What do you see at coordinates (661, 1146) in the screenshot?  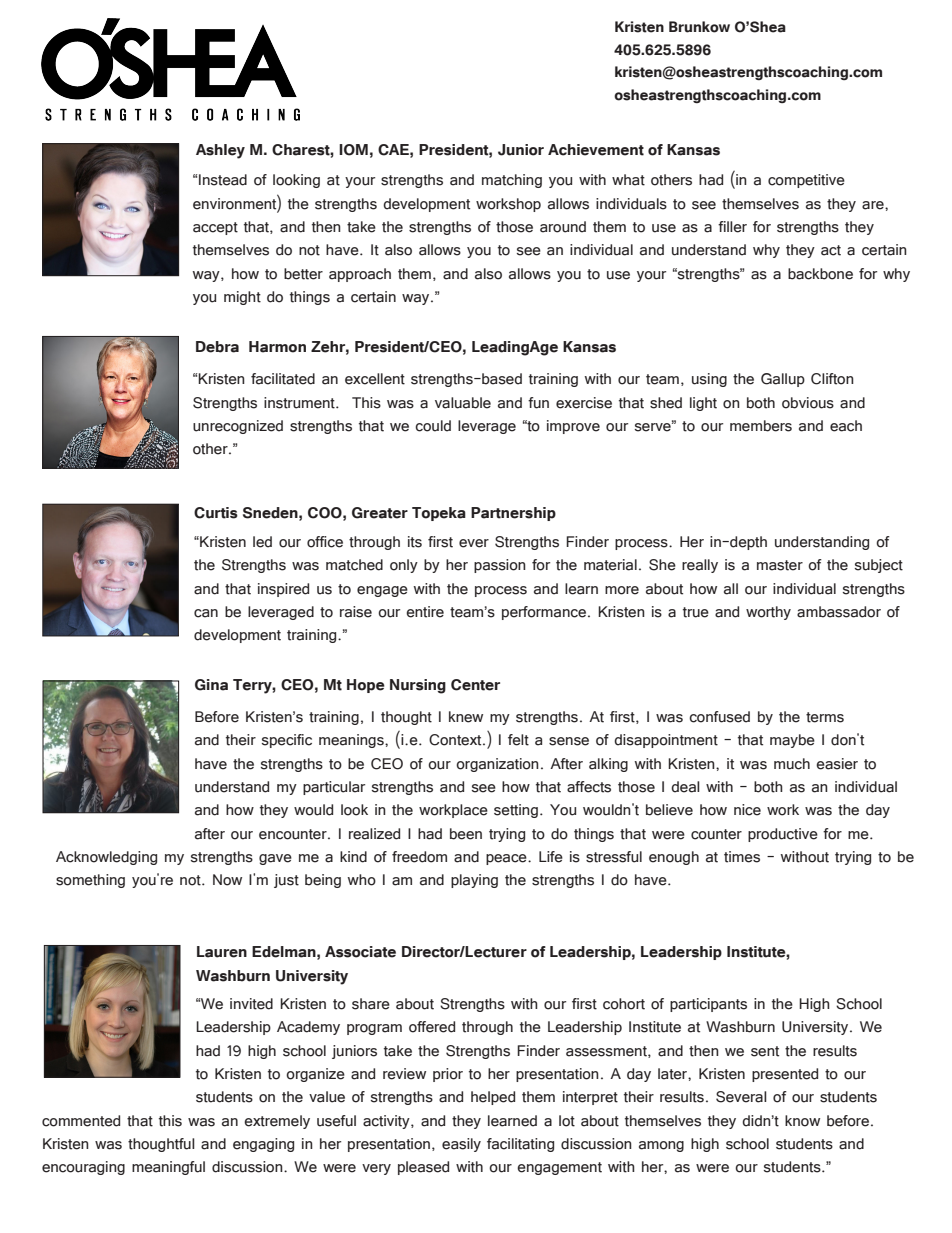 I see `among` at bounding box center [661, 1146].
